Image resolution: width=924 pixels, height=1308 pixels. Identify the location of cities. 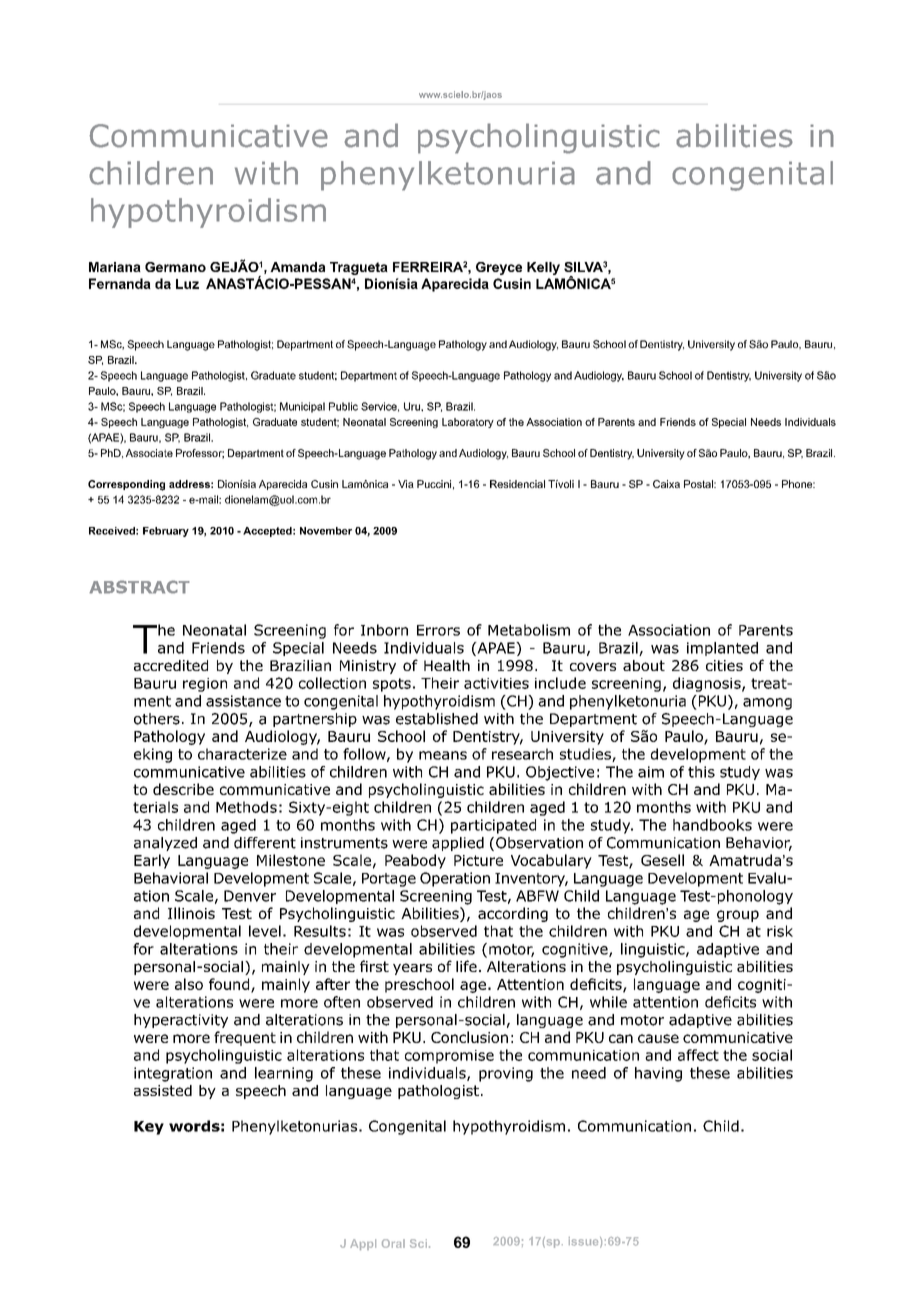
(724, 665).
